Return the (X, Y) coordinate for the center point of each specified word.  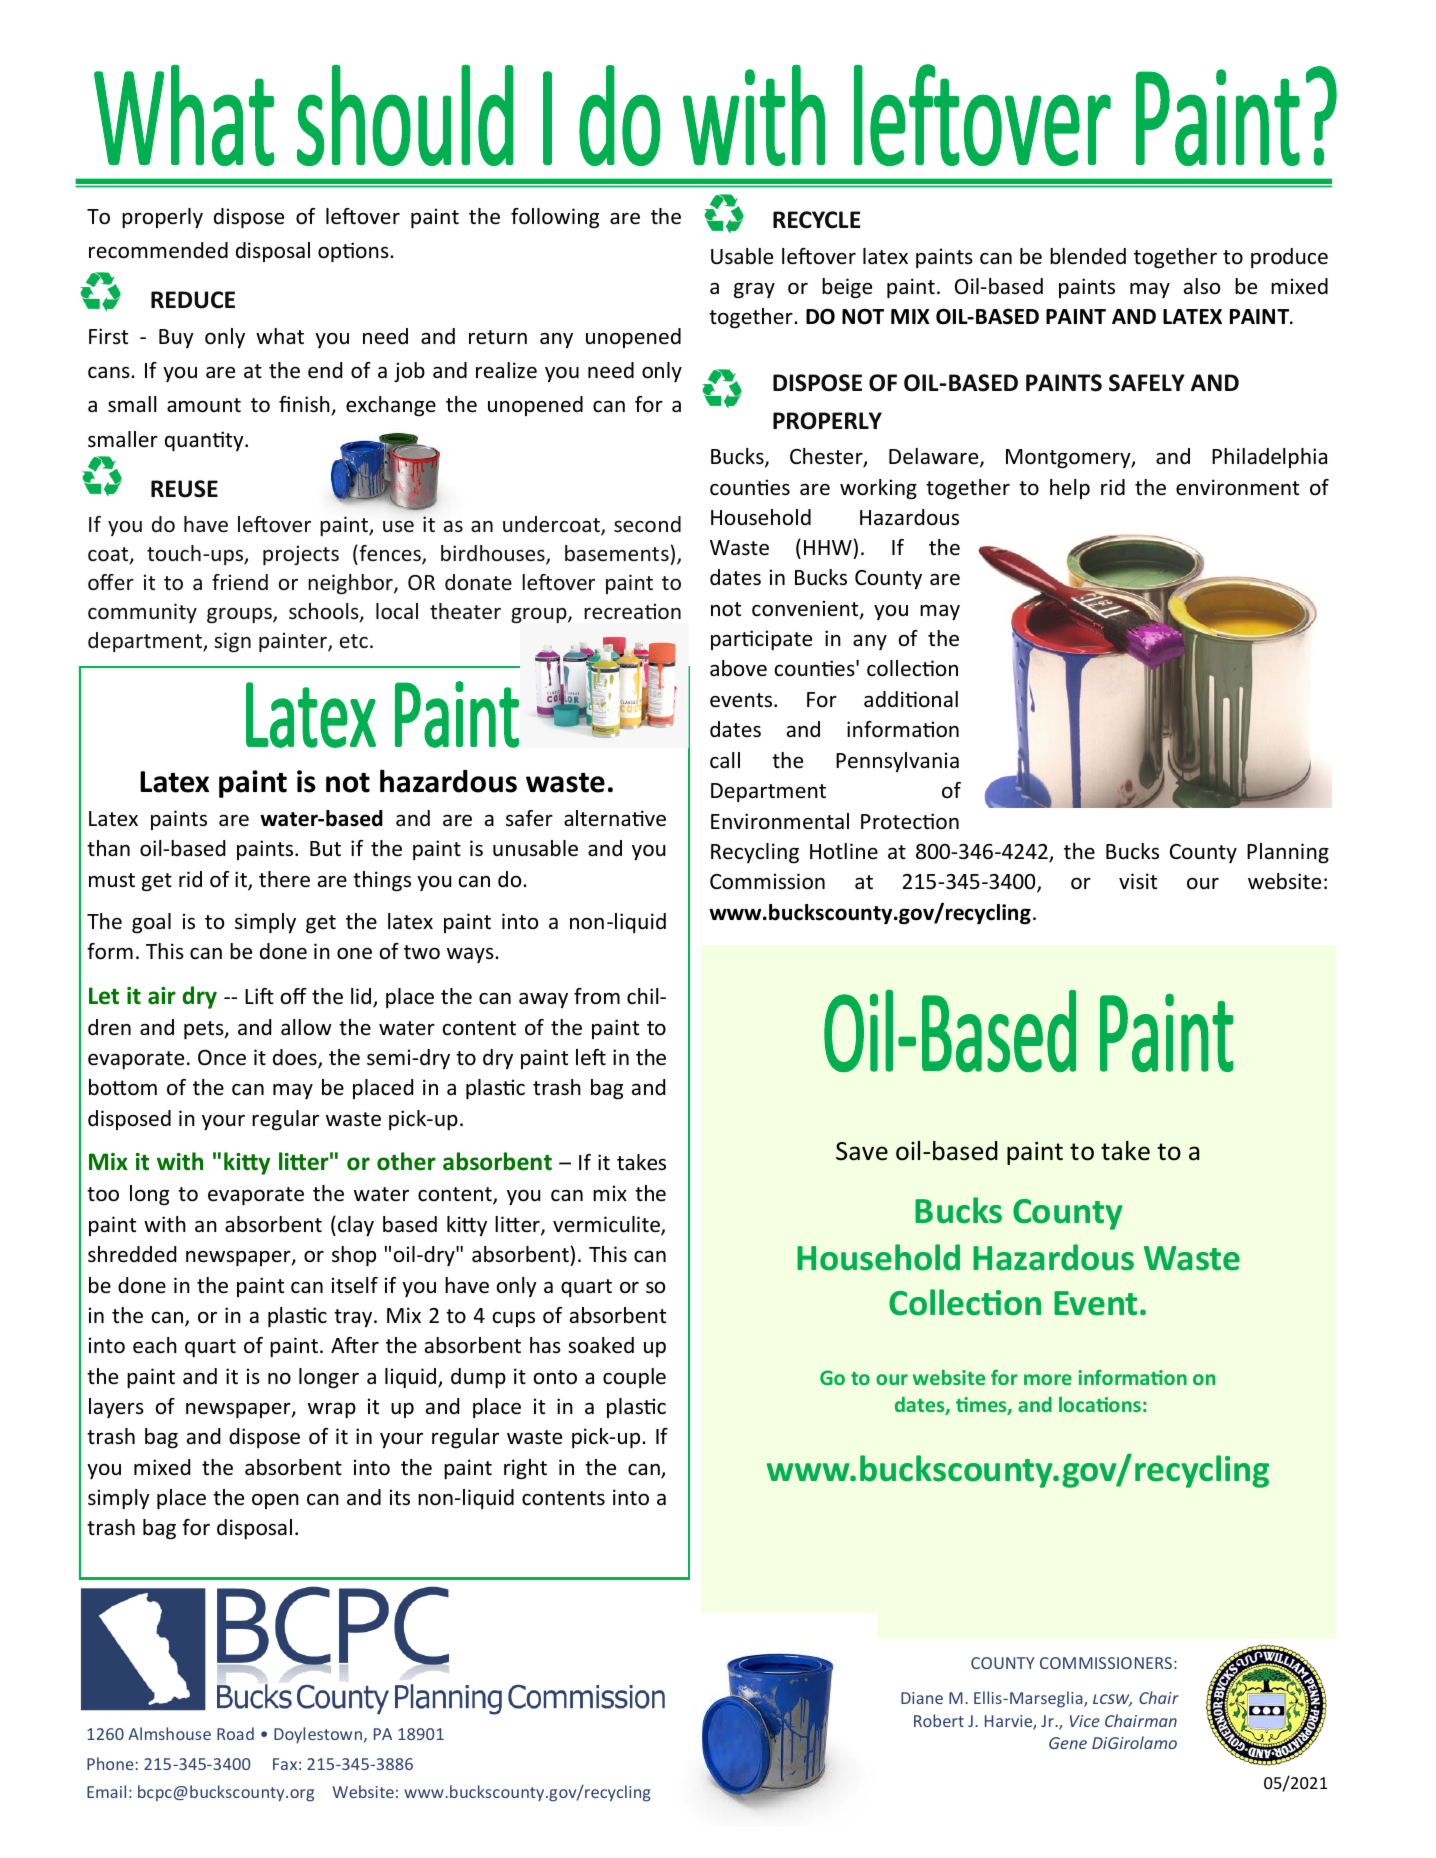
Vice (1085, 1721)
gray (754, 291)
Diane (922, 1698)
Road (235, 1733)
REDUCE (193, 300)
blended (1088, 256)
